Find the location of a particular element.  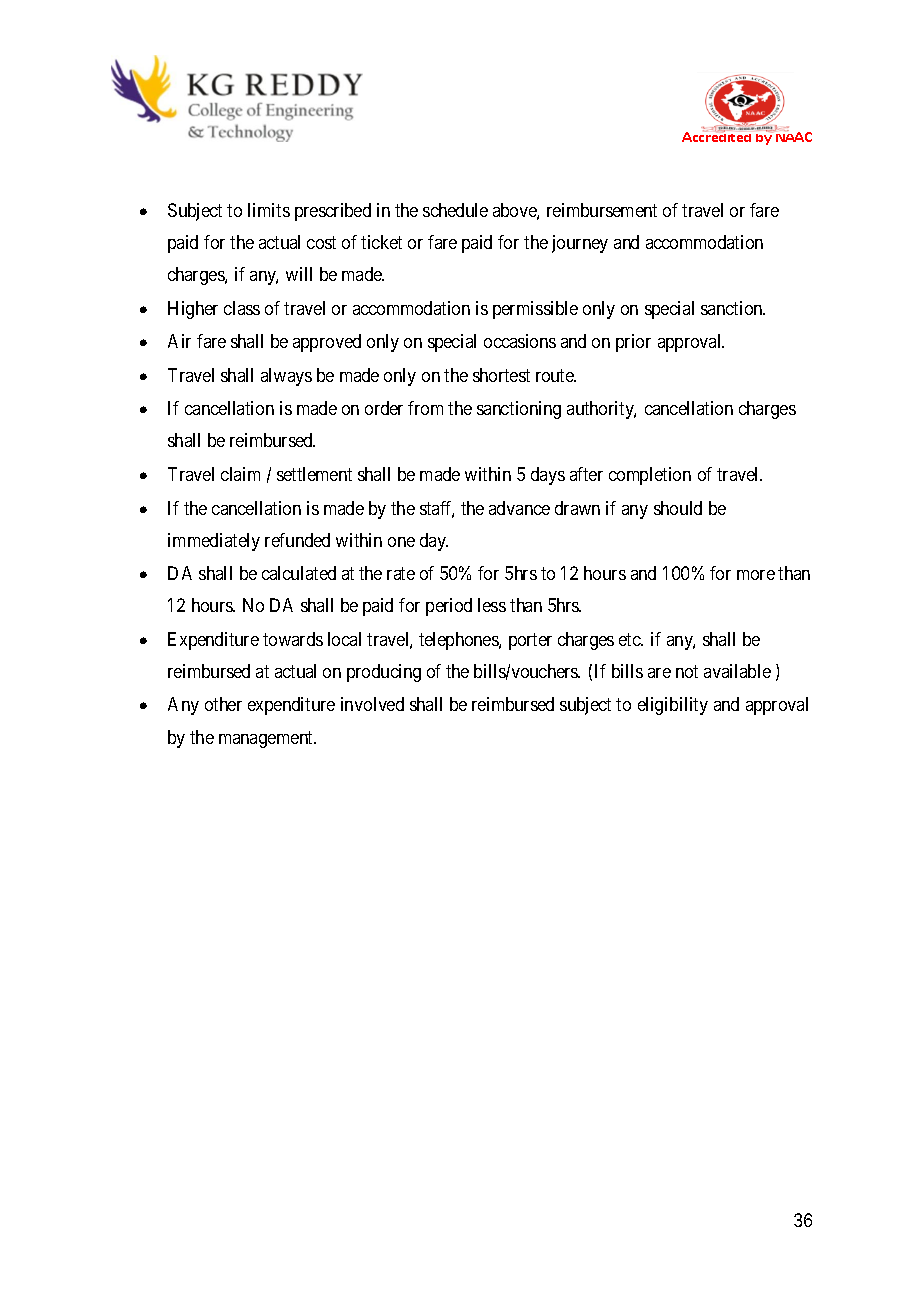

towards is located at coordinates (293, 639).
